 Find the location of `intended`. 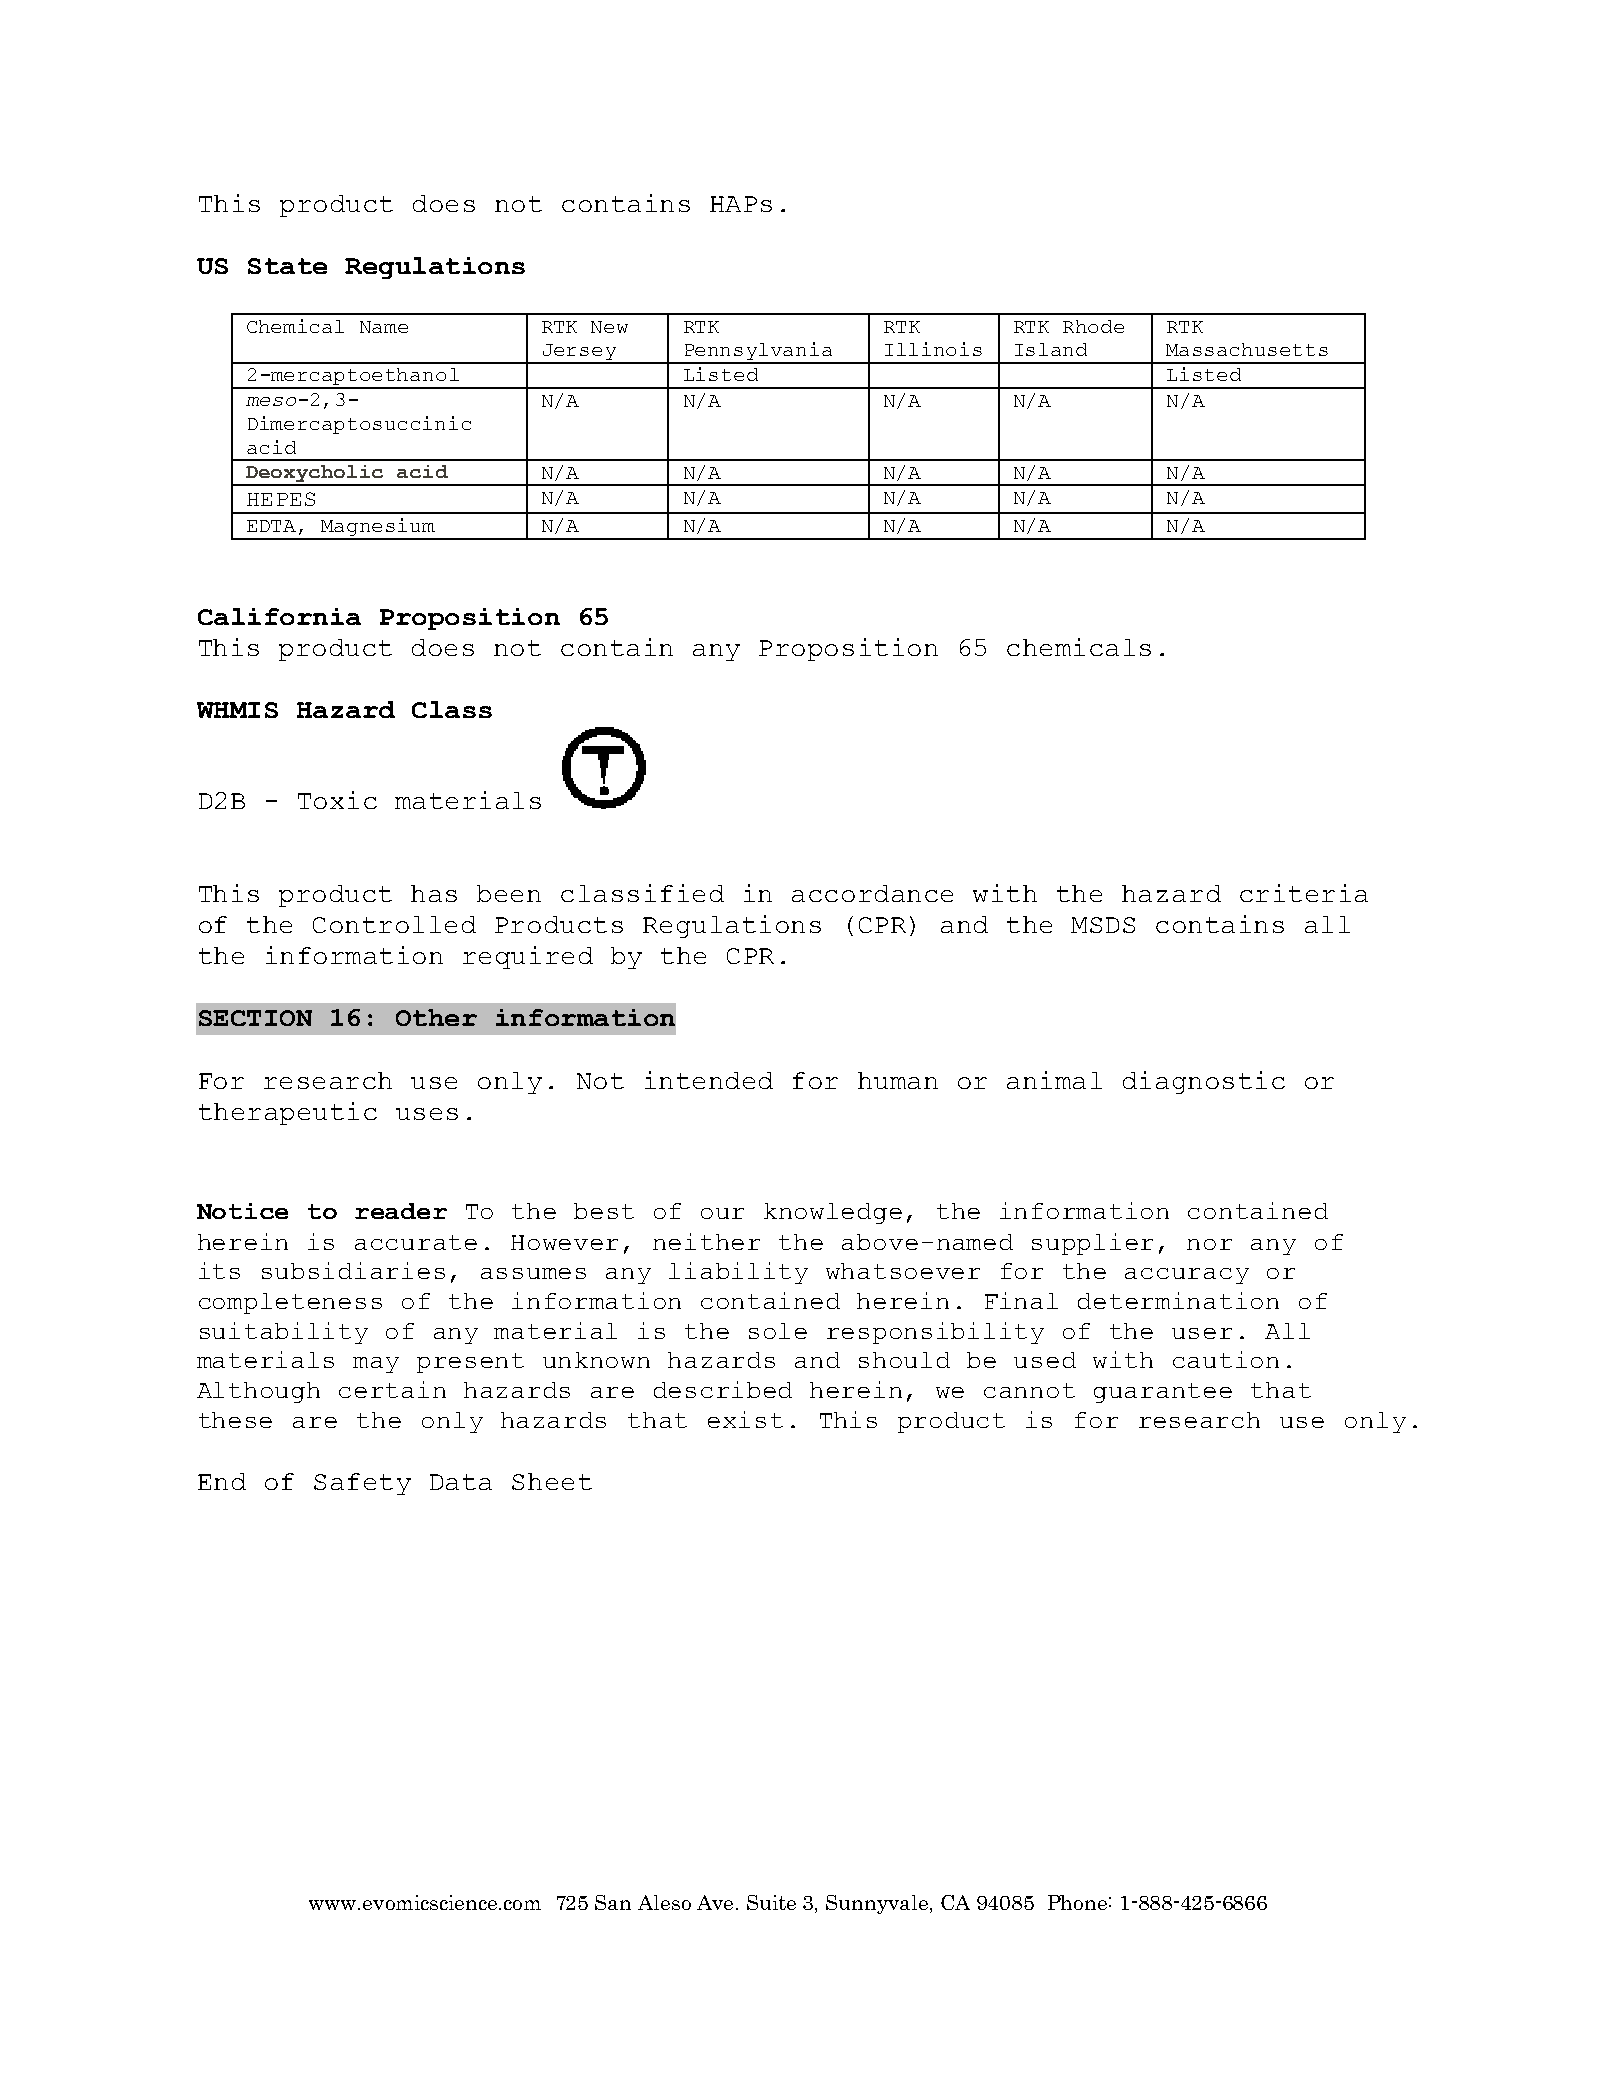

intended is located at coordinates (709, 1080).
